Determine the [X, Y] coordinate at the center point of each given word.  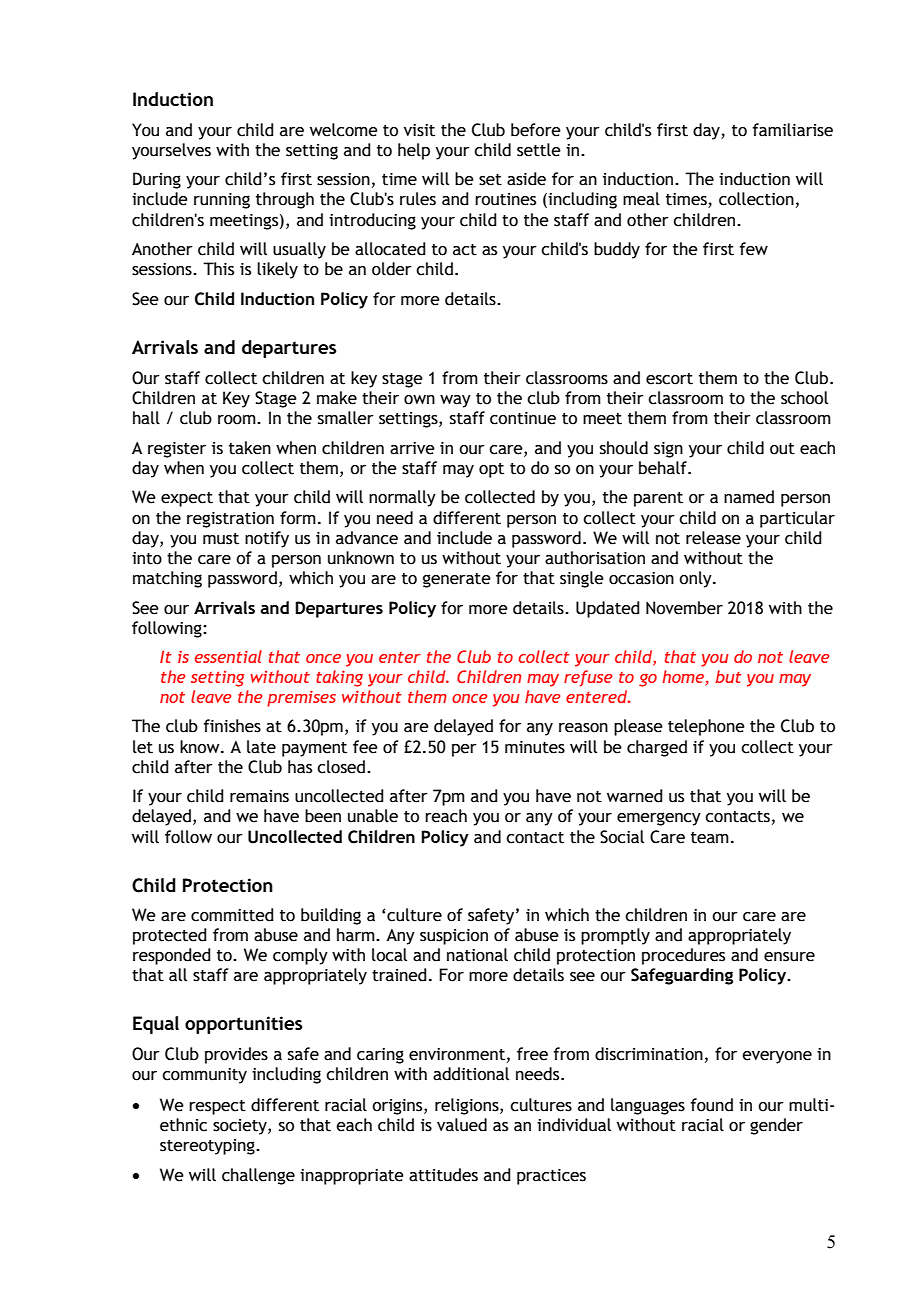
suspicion [454, 937]
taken [250, 448]
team [710, 838]
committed [232, 915]
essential [228, 656]
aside [526, 179]
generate [457, 580]
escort [669, 379]
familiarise [792, 130]
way [455, 401]
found [711, 1105]
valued [462, 1125]
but [728, 676]
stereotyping [208, 1147]
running [222, 201]
